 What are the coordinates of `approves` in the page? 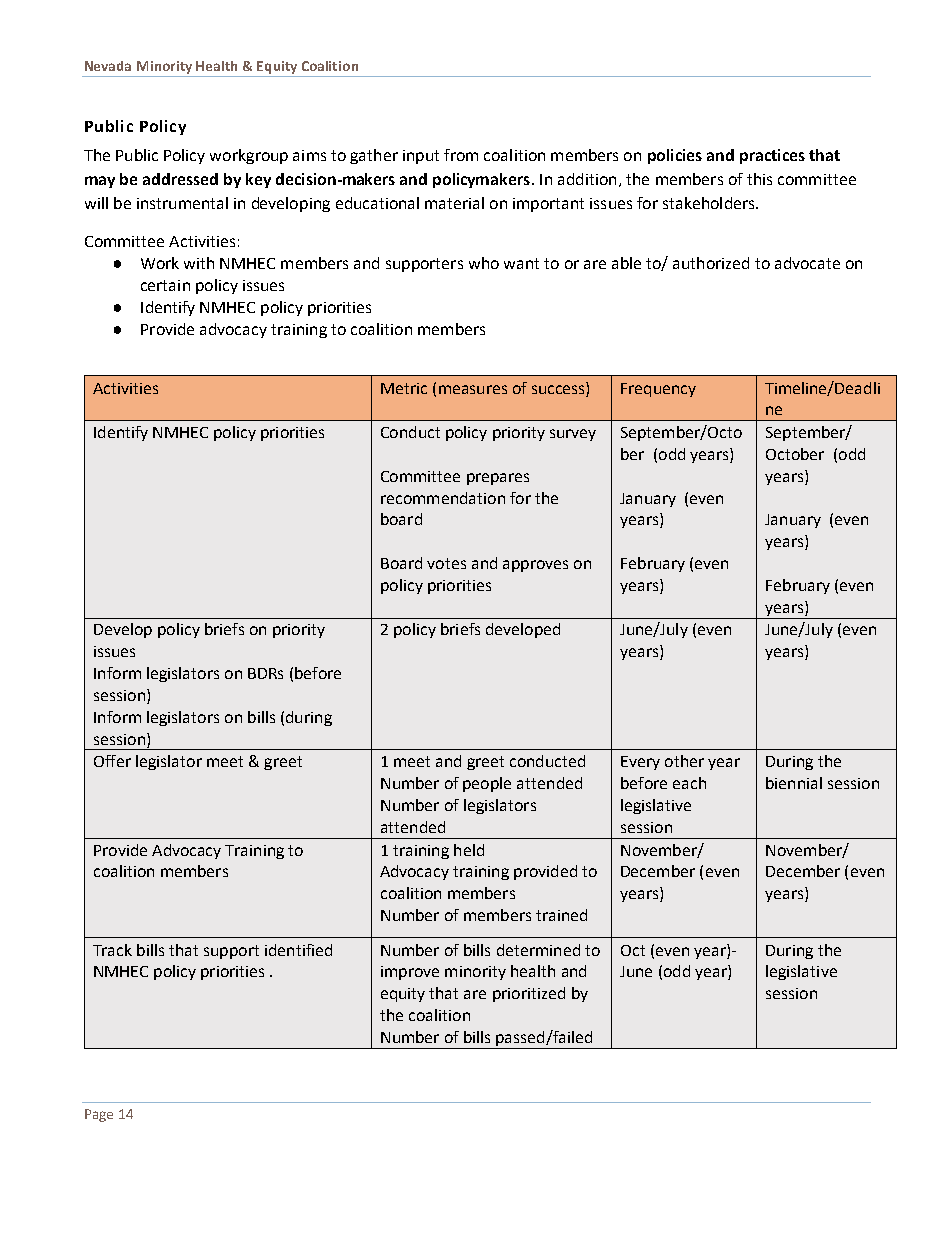 It's located at (535, 566).
